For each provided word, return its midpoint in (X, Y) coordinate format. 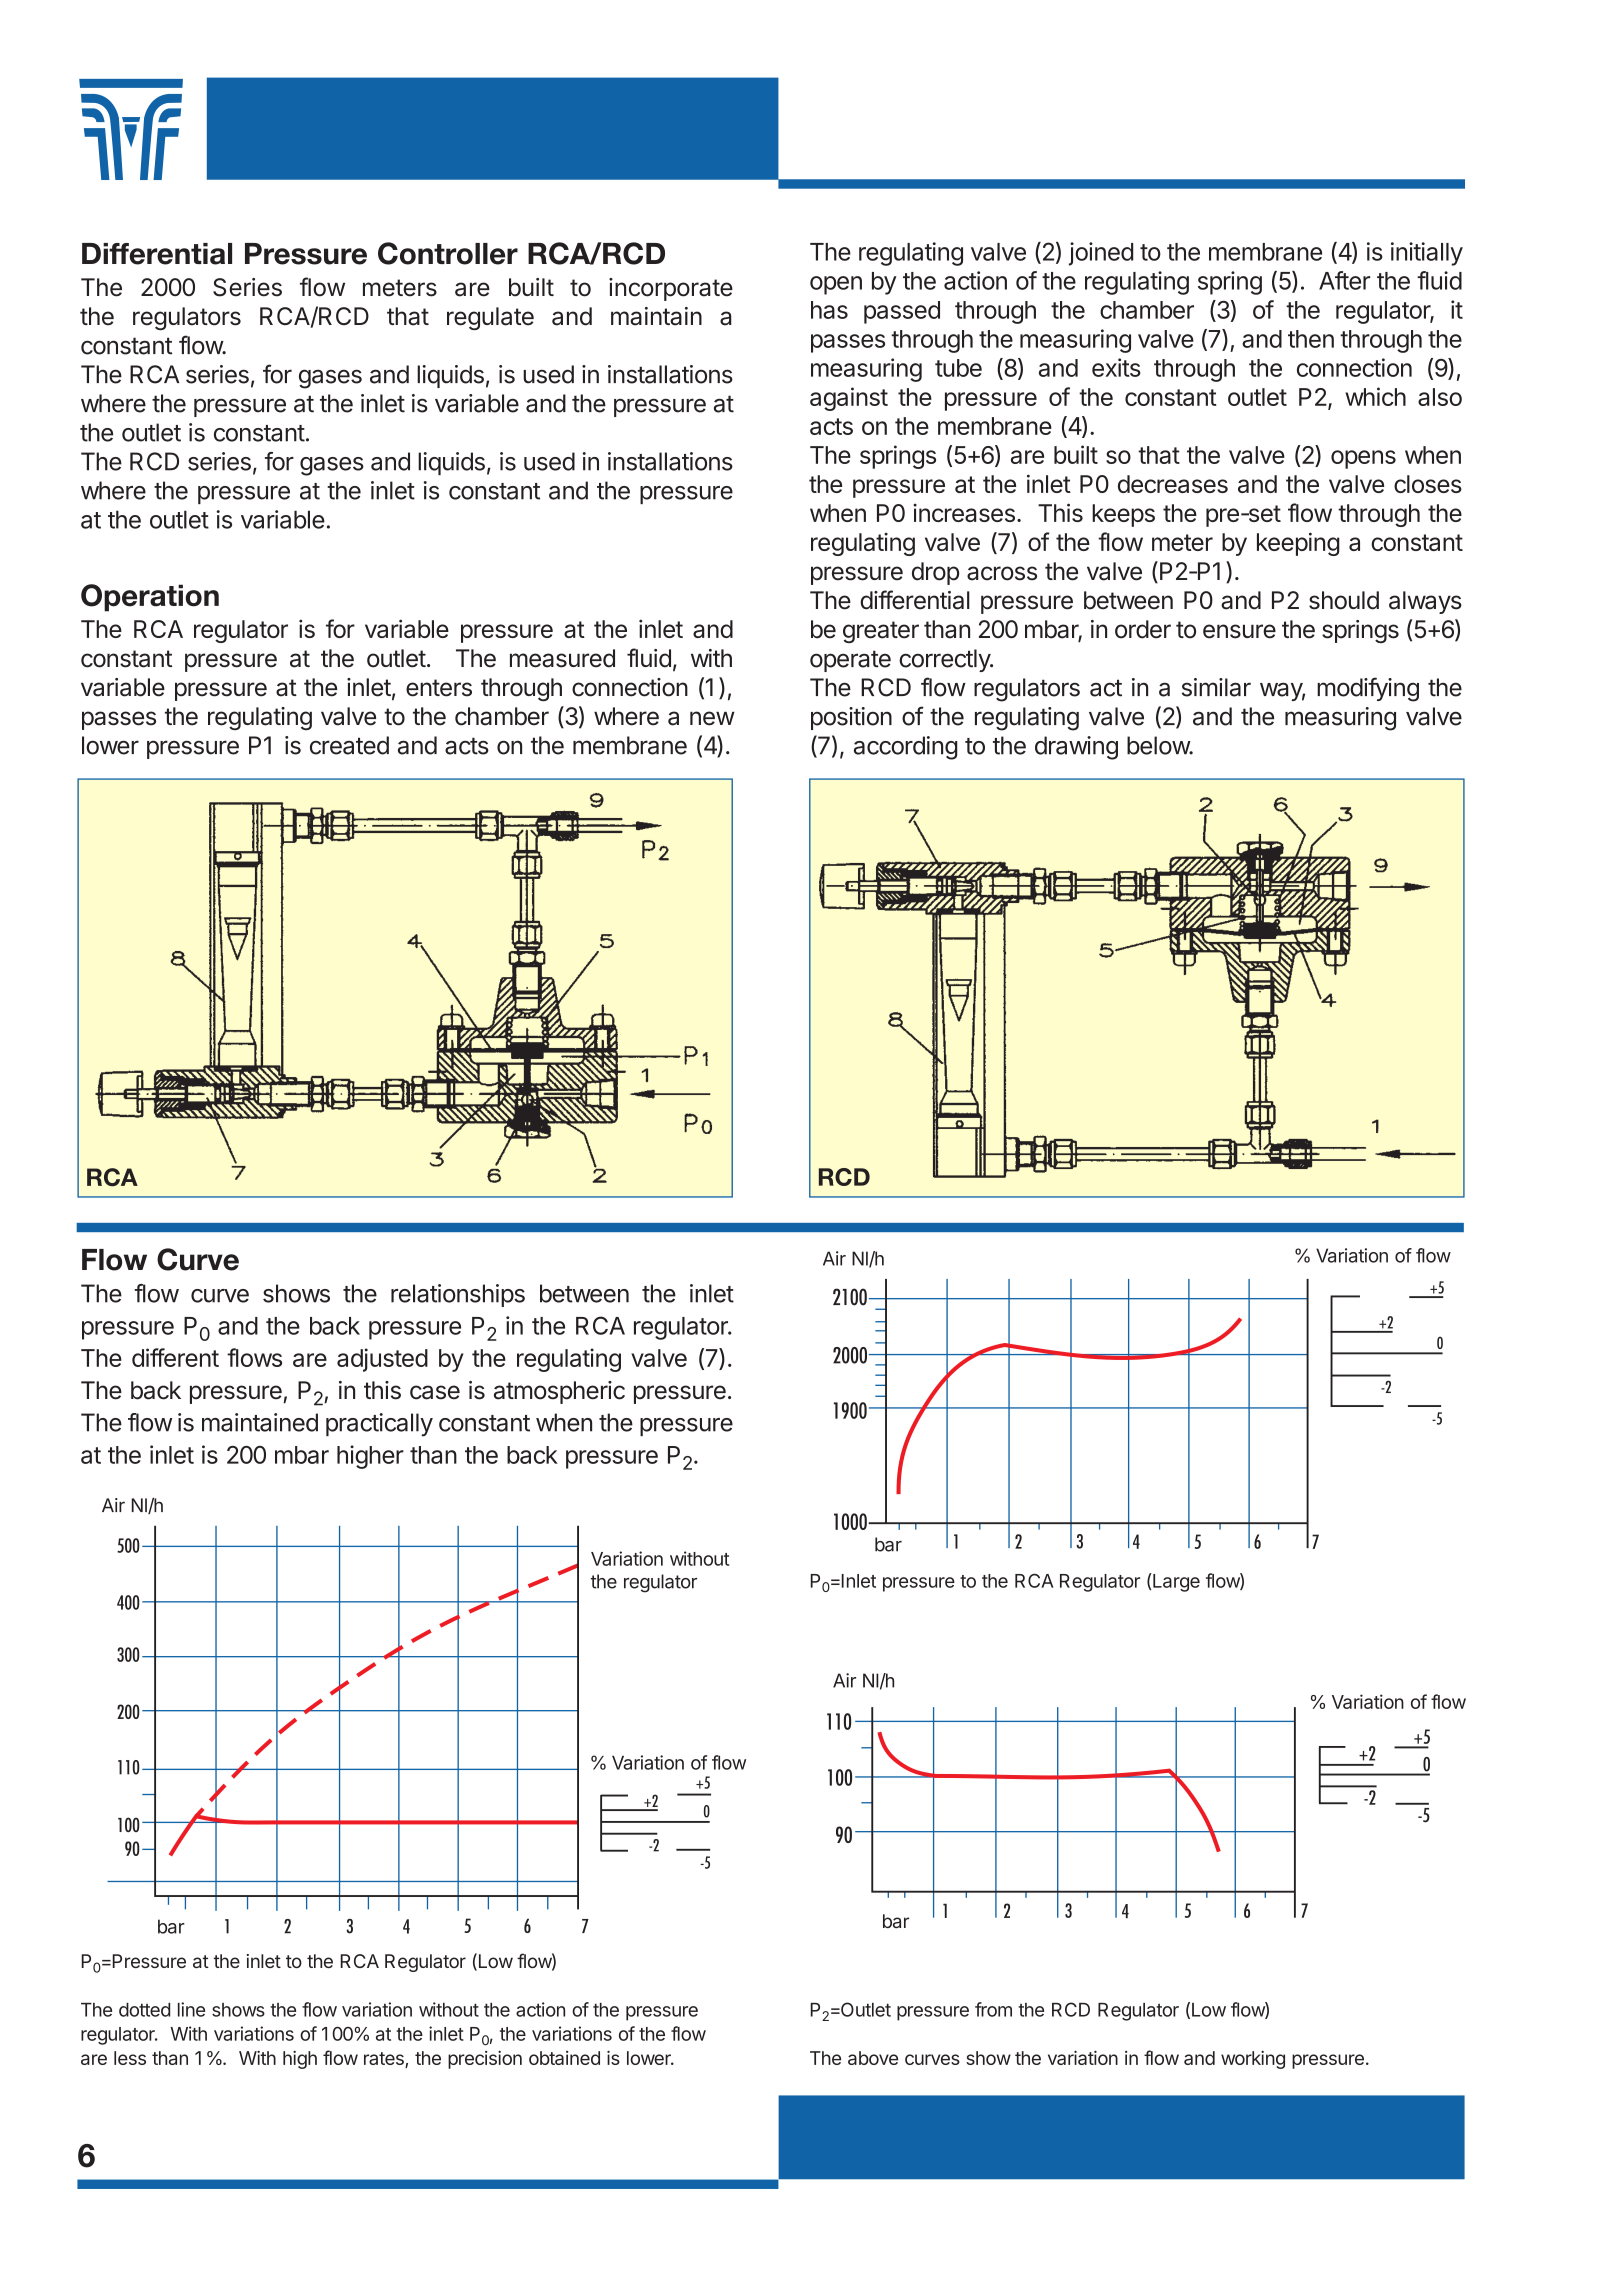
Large (1175, 1582)
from (993, 2009)
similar (1216, 687)
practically (379, 1425)
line (191, 2009)
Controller (448, 253)
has (829, 310)
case (435, 1392)
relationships (458, 1295)
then (1311, 339)
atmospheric (559, 1392)
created (349, 745)
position (851, 718)
